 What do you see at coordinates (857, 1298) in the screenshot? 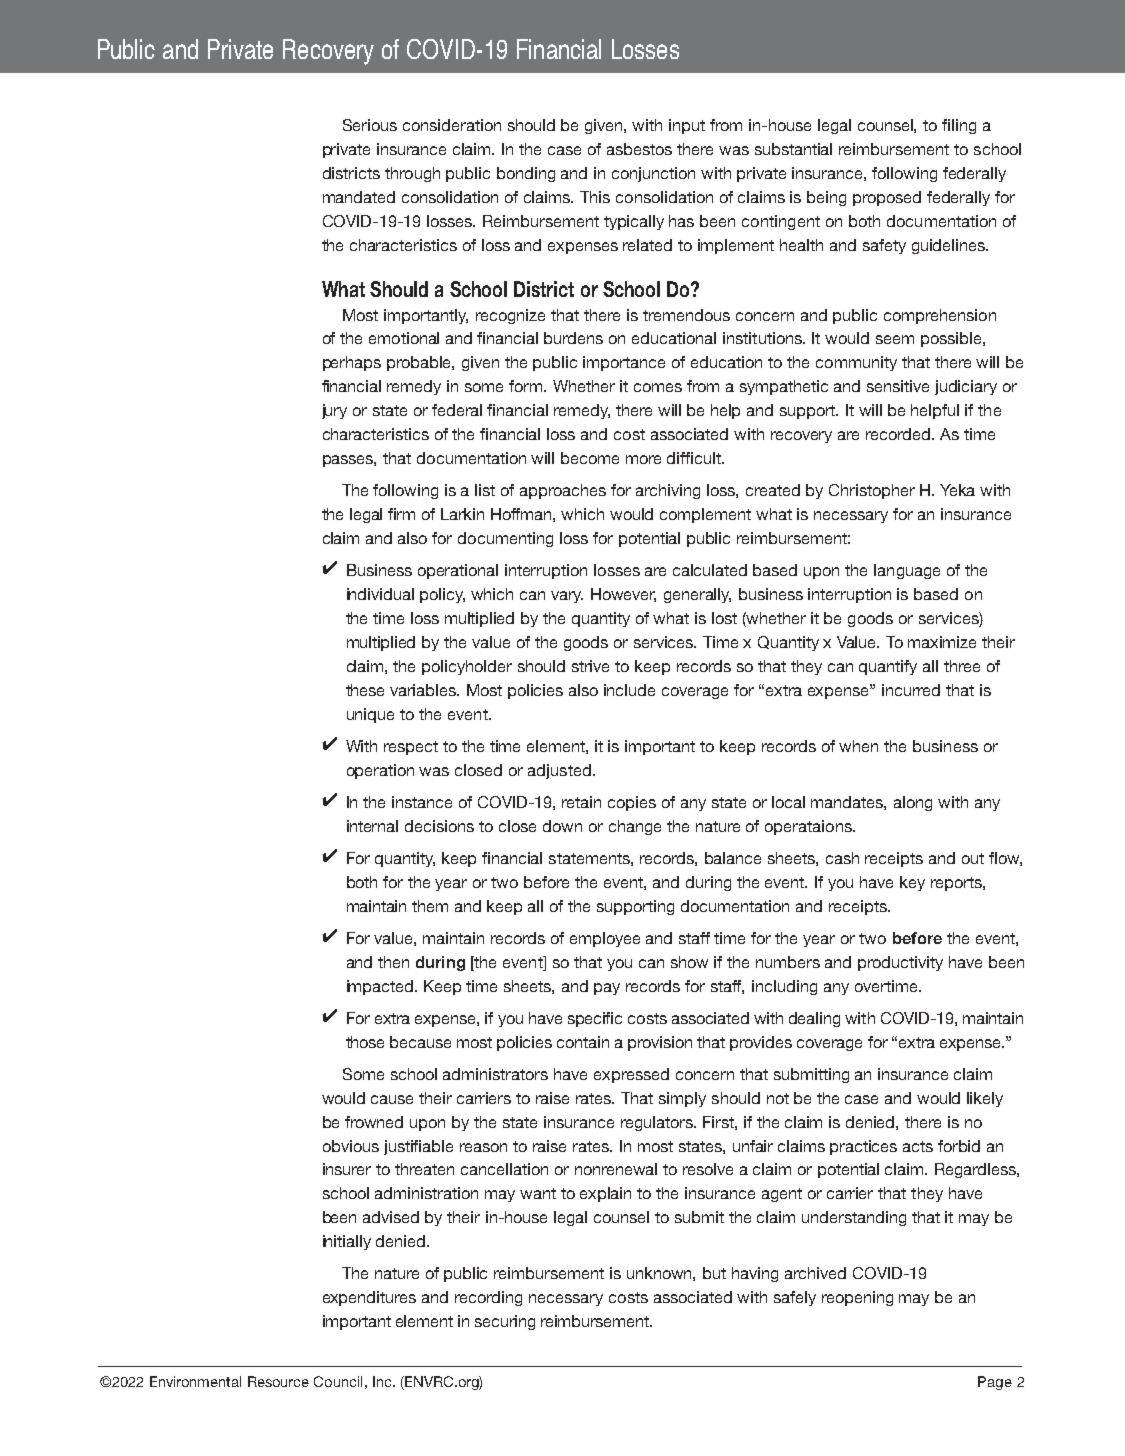
I see `reopening` at bounding box center [857, 1298].
